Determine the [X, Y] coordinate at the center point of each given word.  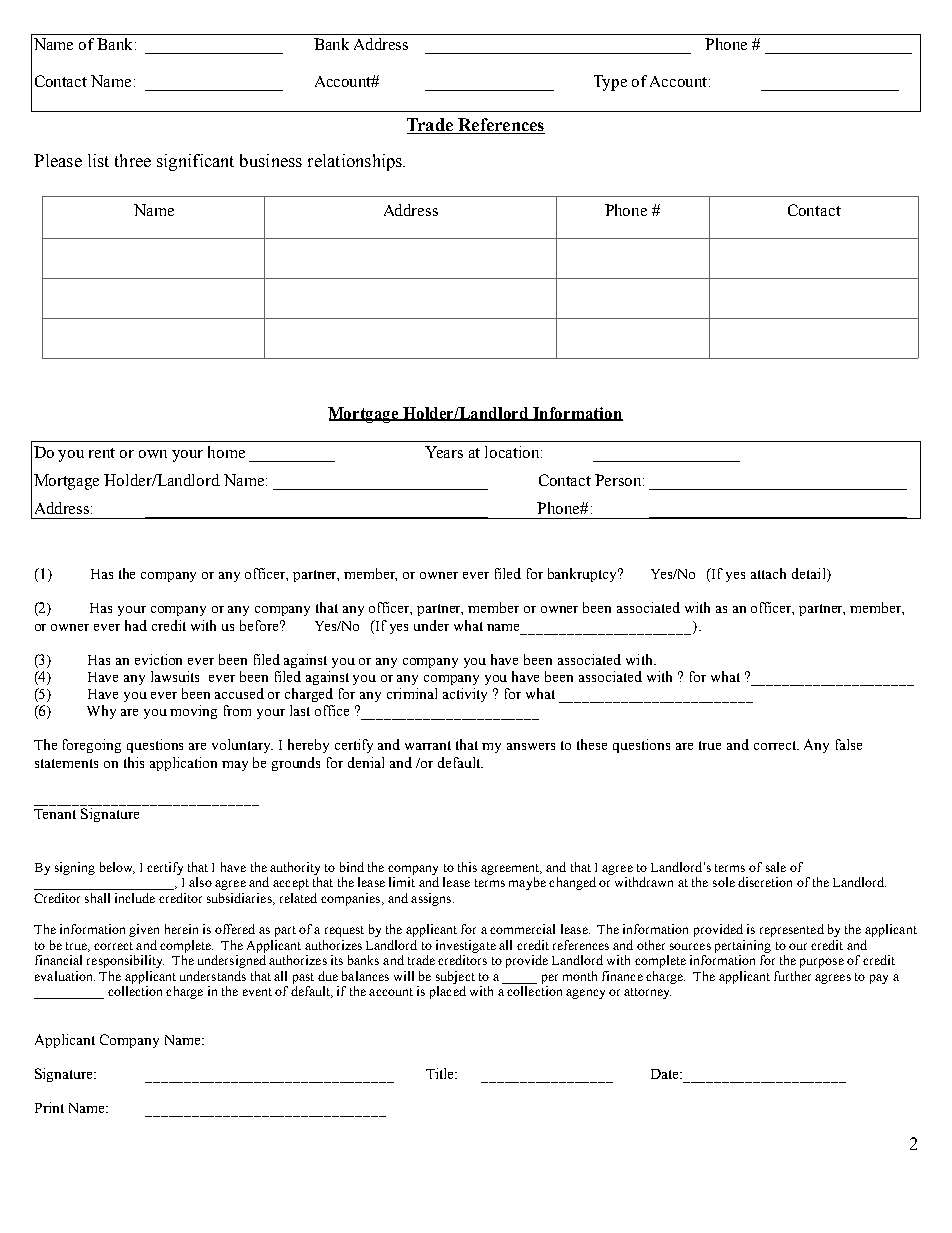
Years [444, 452]
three [133, 160]
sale [776, 867]
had [136, 625]
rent [102, 453]
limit [402, 882]
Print [49, 1107]
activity [465, 695]
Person [619, 480]
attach [768, 573]
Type [610, 83]
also [200, 882]
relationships [356, 162]
